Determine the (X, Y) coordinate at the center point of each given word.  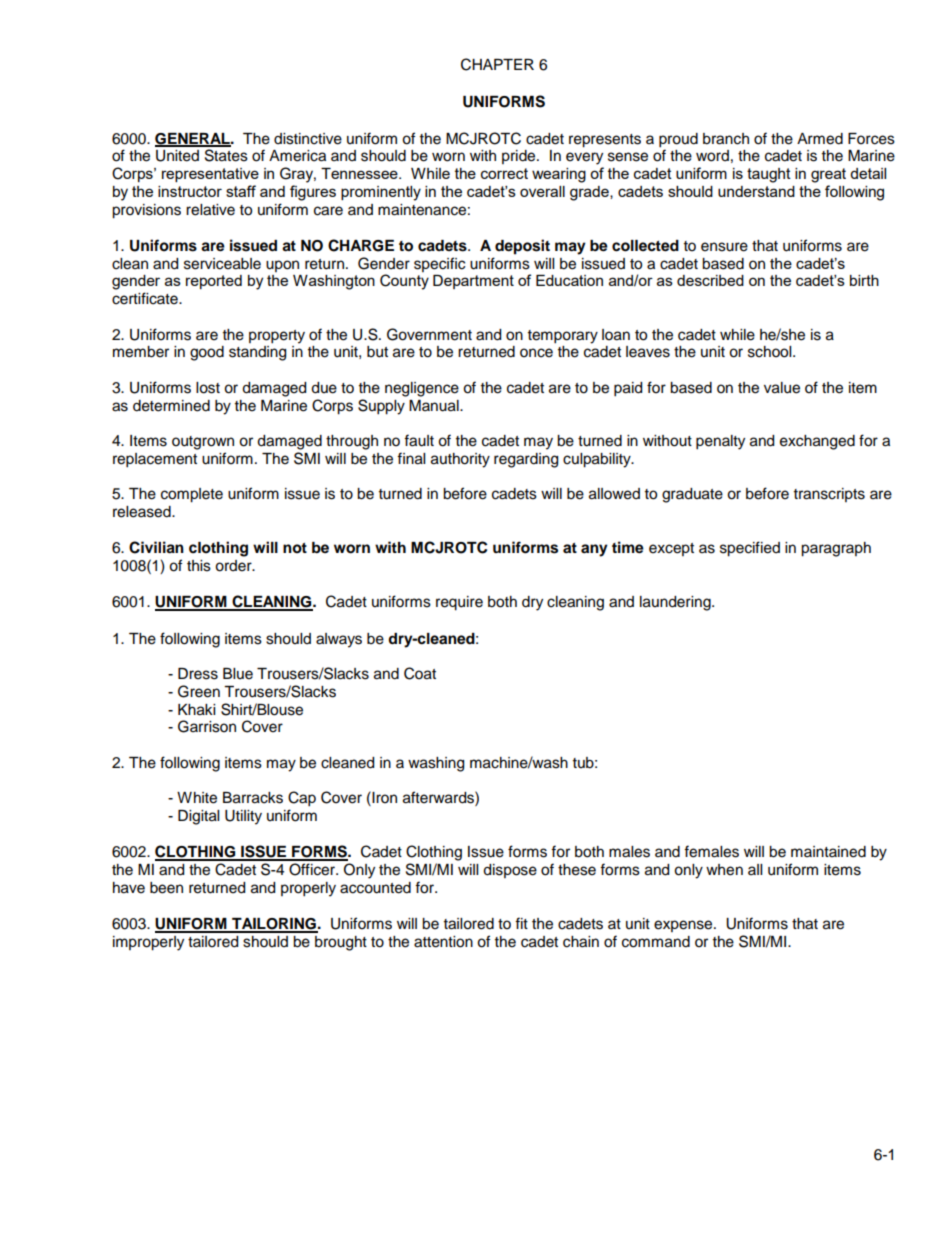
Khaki (196, 710)
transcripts (829, 495)
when (724, 870)
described (710, 280)
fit (521, 923)
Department (473, 282)
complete (192, 495)
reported (214, 282)
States (226, 155)
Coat (420, 673)
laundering (676, 603)
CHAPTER (497, 64)
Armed (820, 139)
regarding (526, 460)
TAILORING (274, 925)
